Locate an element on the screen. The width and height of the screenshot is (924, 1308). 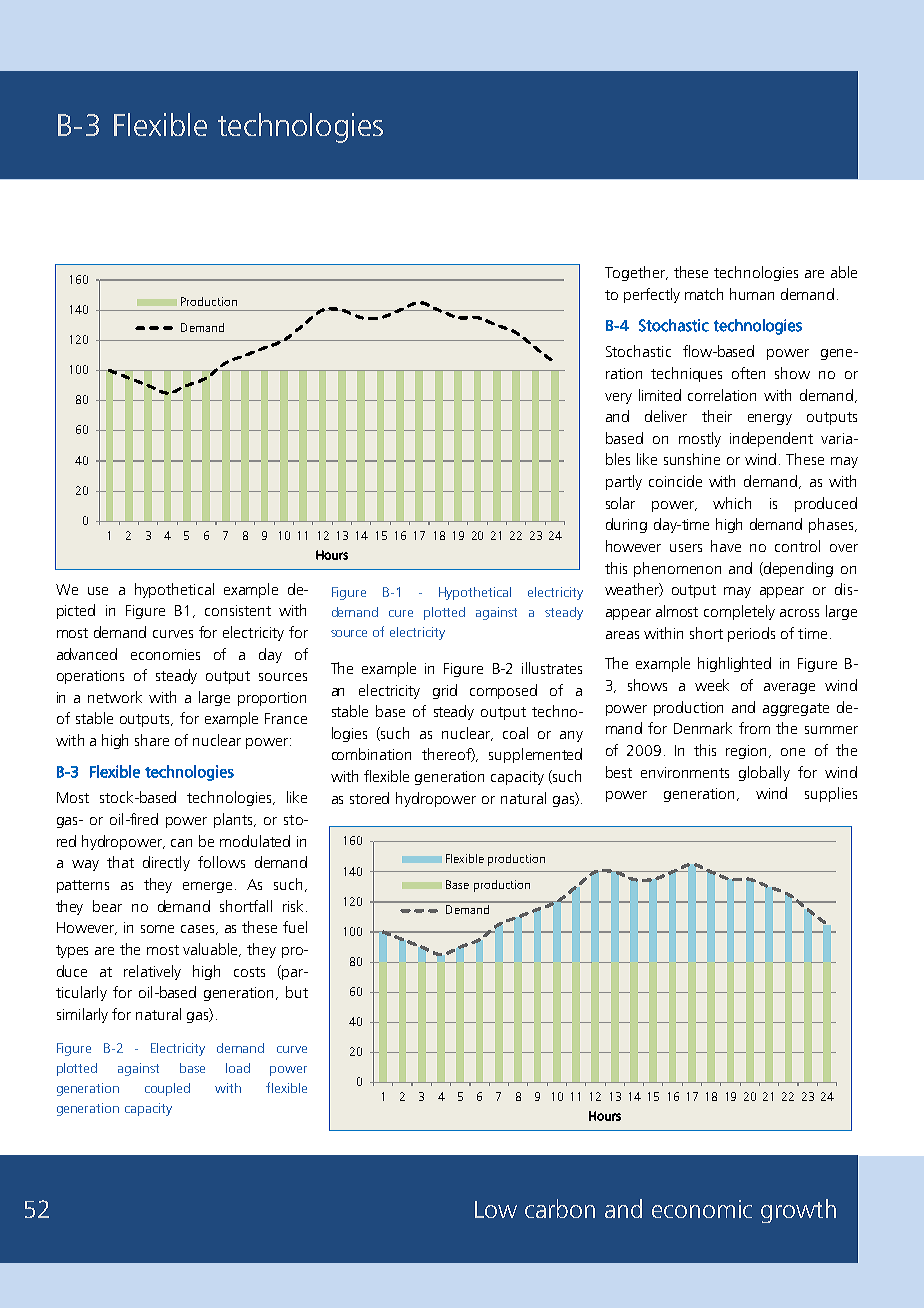
perfectly is located at coordinates (652, 295).
